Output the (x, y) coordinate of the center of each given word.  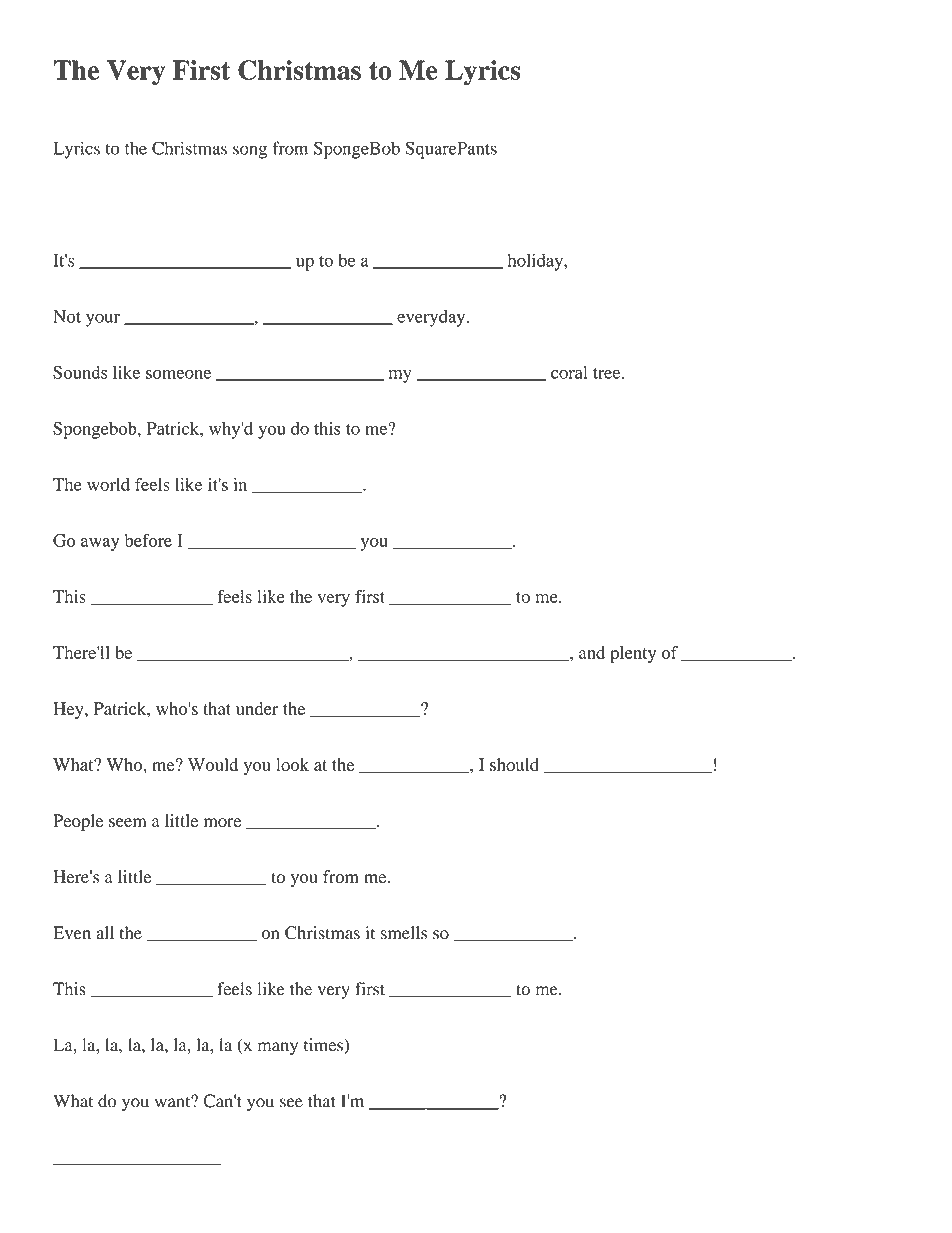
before (148, 540)
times (324, 1046)
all (105, 932)
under (257, 708)
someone (178, 374)
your (103, 320)
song (250, 152)
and (592, 652)
